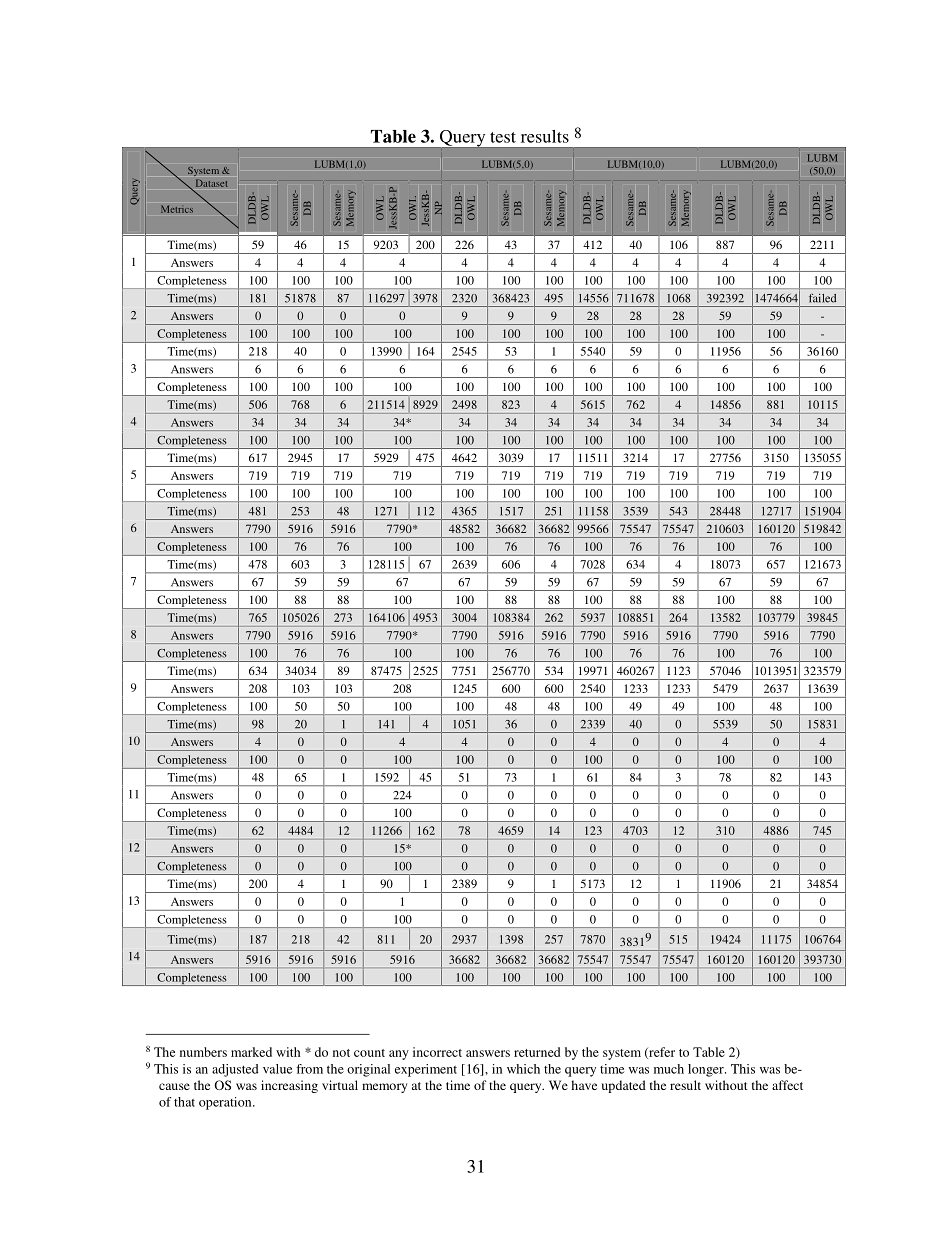 The width and height of the screenshot is (952, 1233). What do you see at coordinates (235, 1070) in the screenshot?
I see `adjusted` at bounding box center [235, 1070].
